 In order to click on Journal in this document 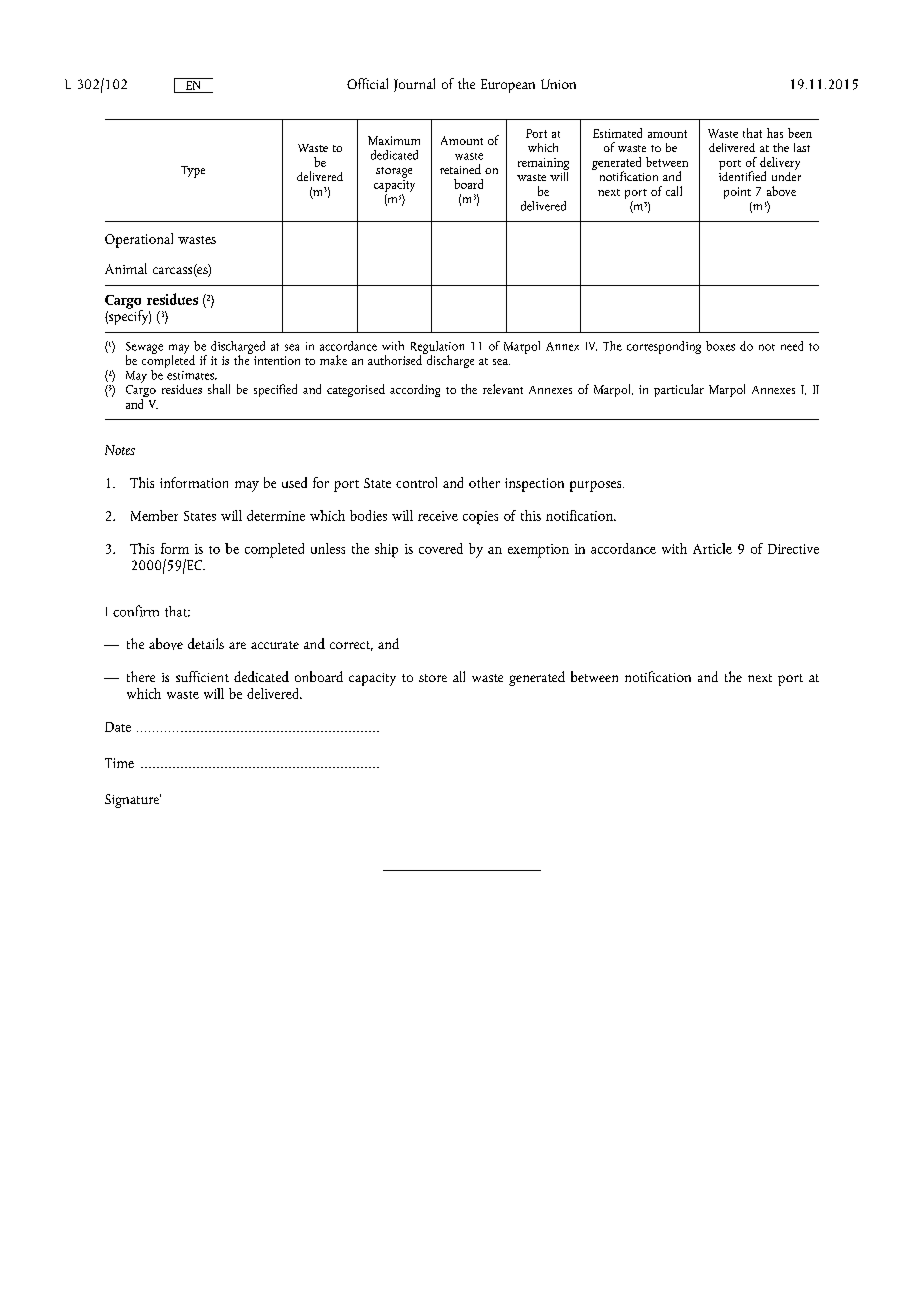, I will do `click(414, 85)`.
